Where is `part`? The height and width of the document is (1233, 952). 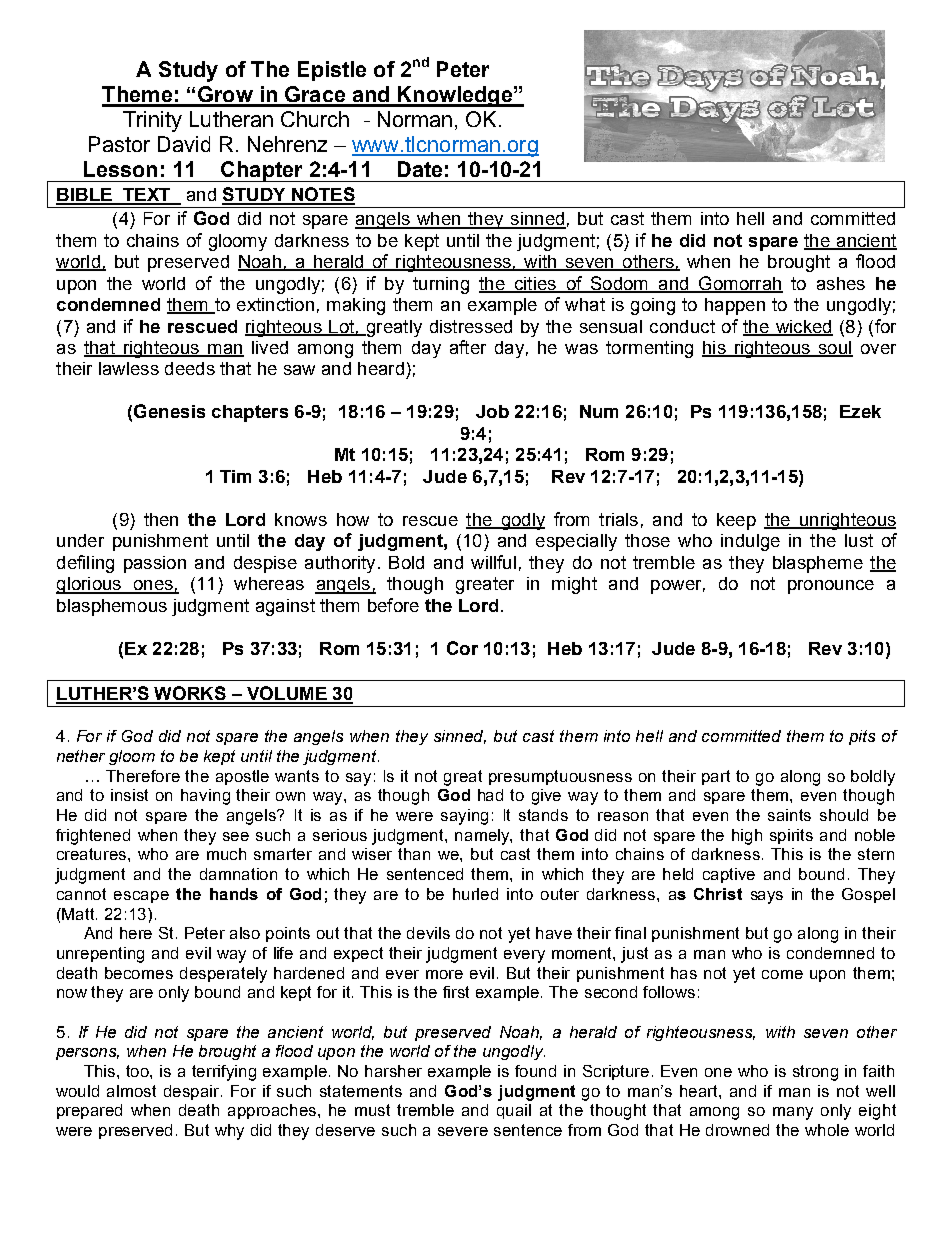 part is located at coordinates (716, 777).
